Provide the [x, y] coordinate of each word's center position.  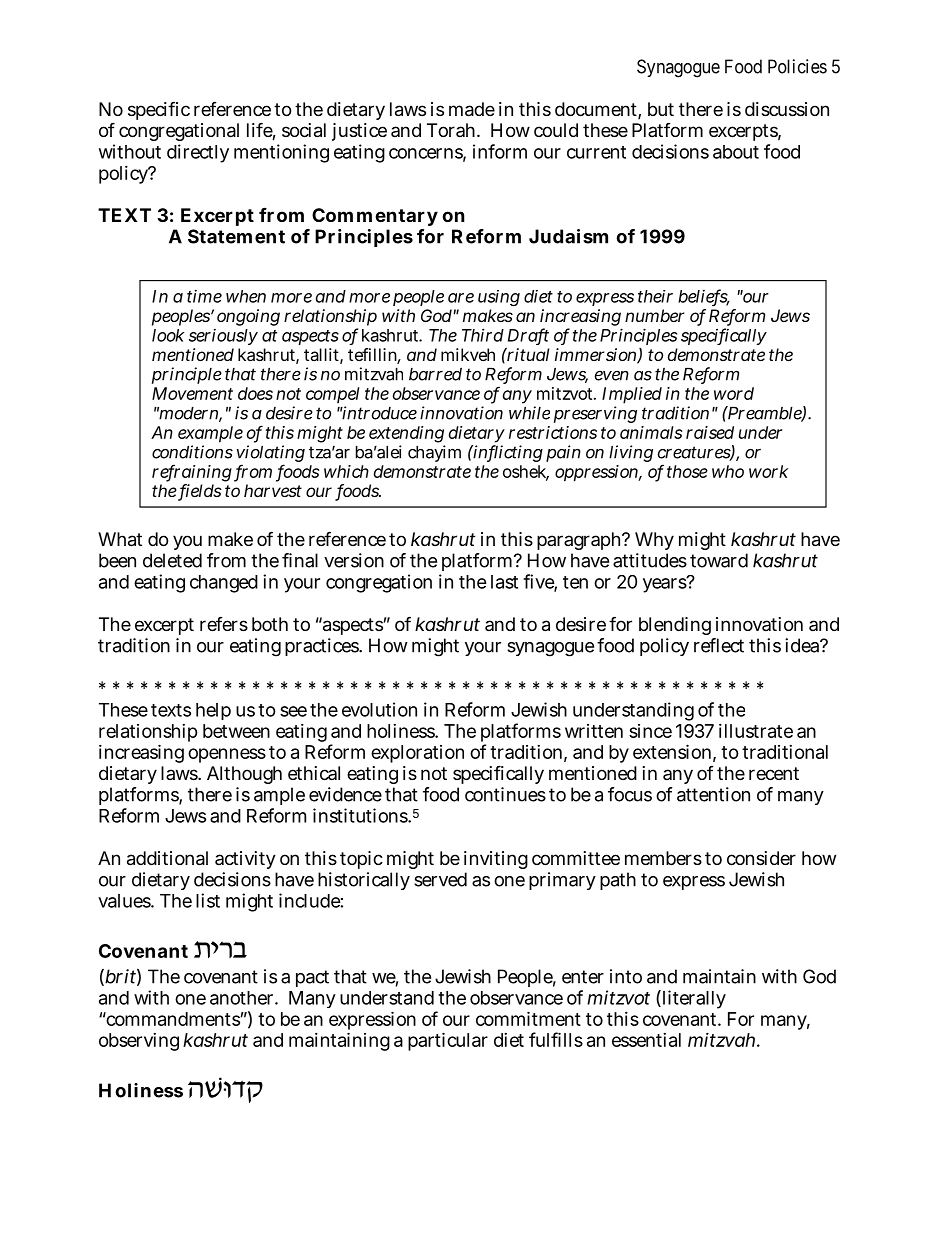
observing [139, 1042]
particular [448, 1041]
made [472, 109]
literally [693, 999]
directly [198, 153]
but [661, 109]
